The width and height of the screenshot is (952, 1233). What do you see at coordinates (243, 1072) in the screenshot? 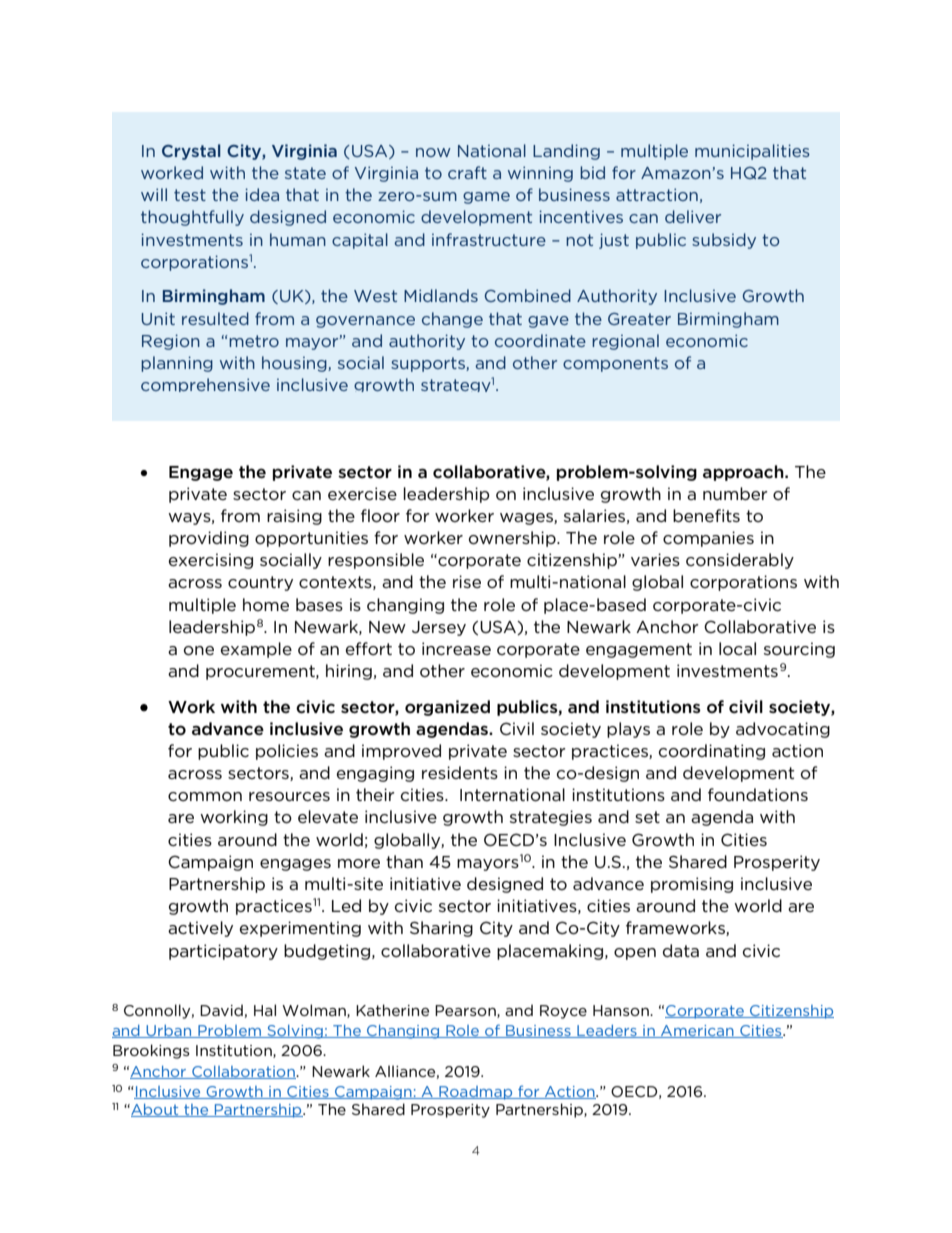
I see `Collaboration` at bounding box center [243, 1072].
